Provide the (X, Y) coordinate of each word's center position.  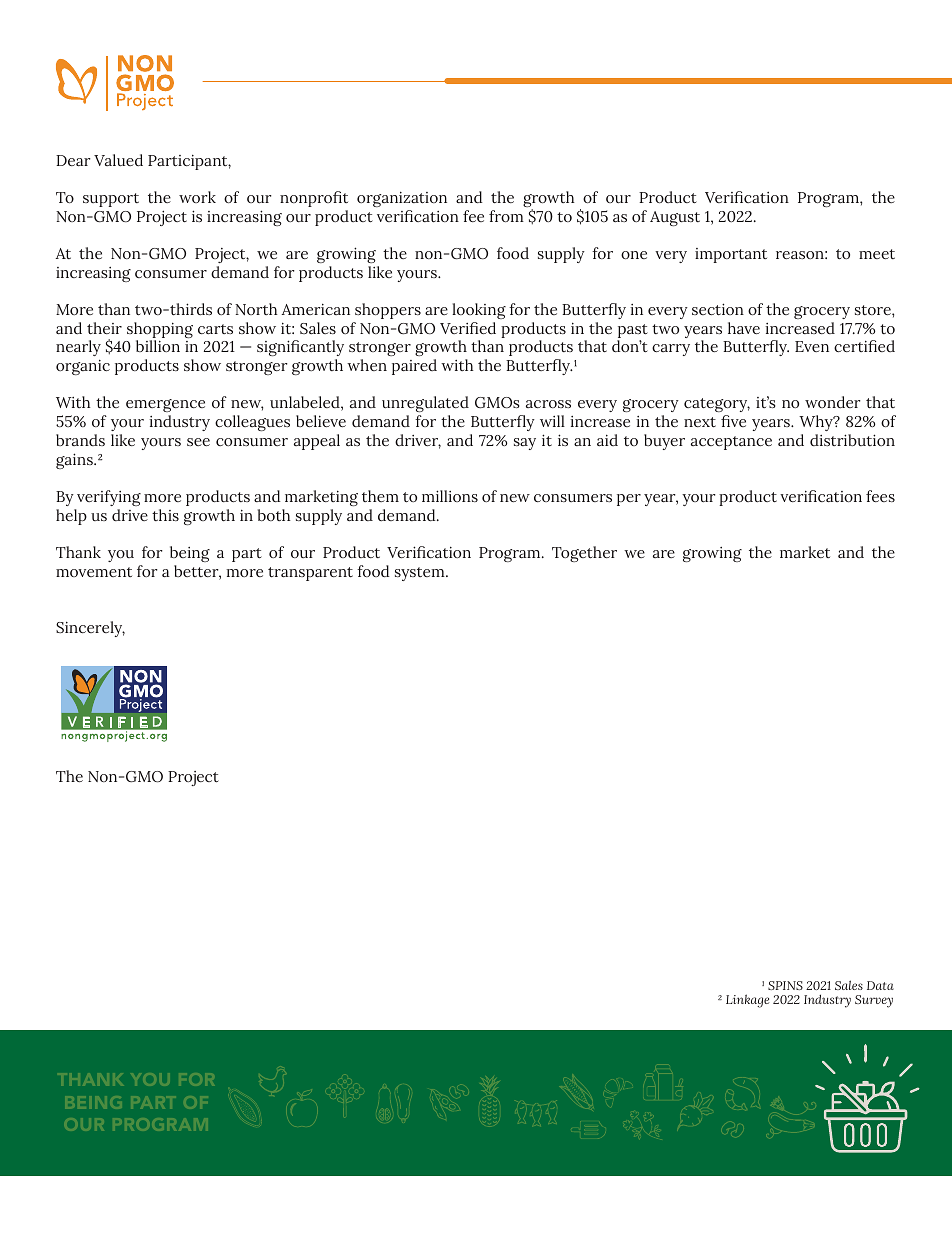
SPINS (785, 985)
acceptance (731, 443)
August (675, 218)
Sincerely (90, 629)
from (506, 216)
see (198, 442)
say (525, 444)
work (197, 197)
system (421, 574)
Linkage (747, 1001)
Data (880, 985)
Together (584, 554)
